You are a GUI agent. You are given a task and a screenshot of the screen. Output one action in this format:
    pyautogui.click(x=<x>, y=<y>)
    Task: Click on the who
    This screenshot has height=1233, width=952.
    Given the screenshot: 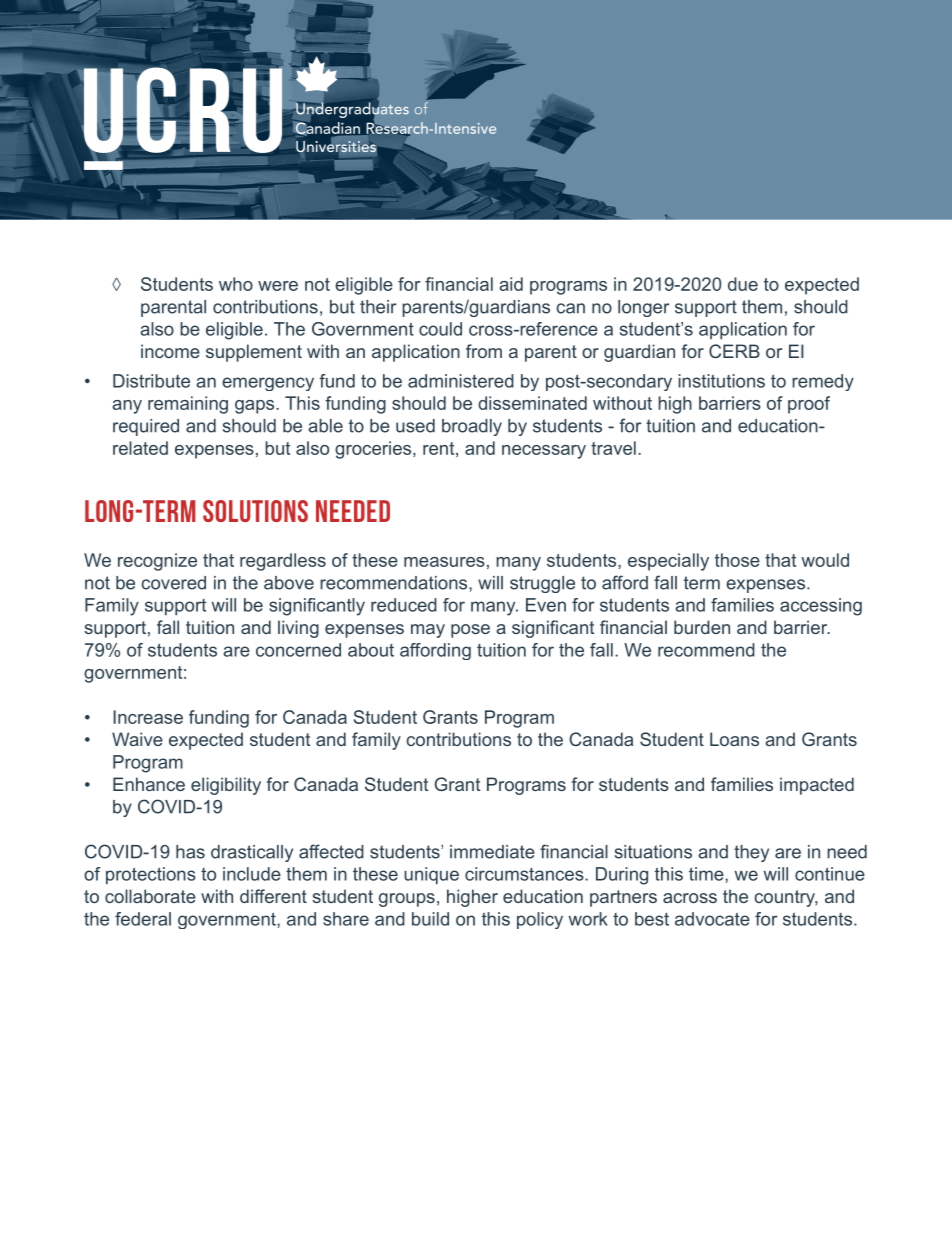 What is the action you would take?
    pyautogui.click(x=236, y=284)
